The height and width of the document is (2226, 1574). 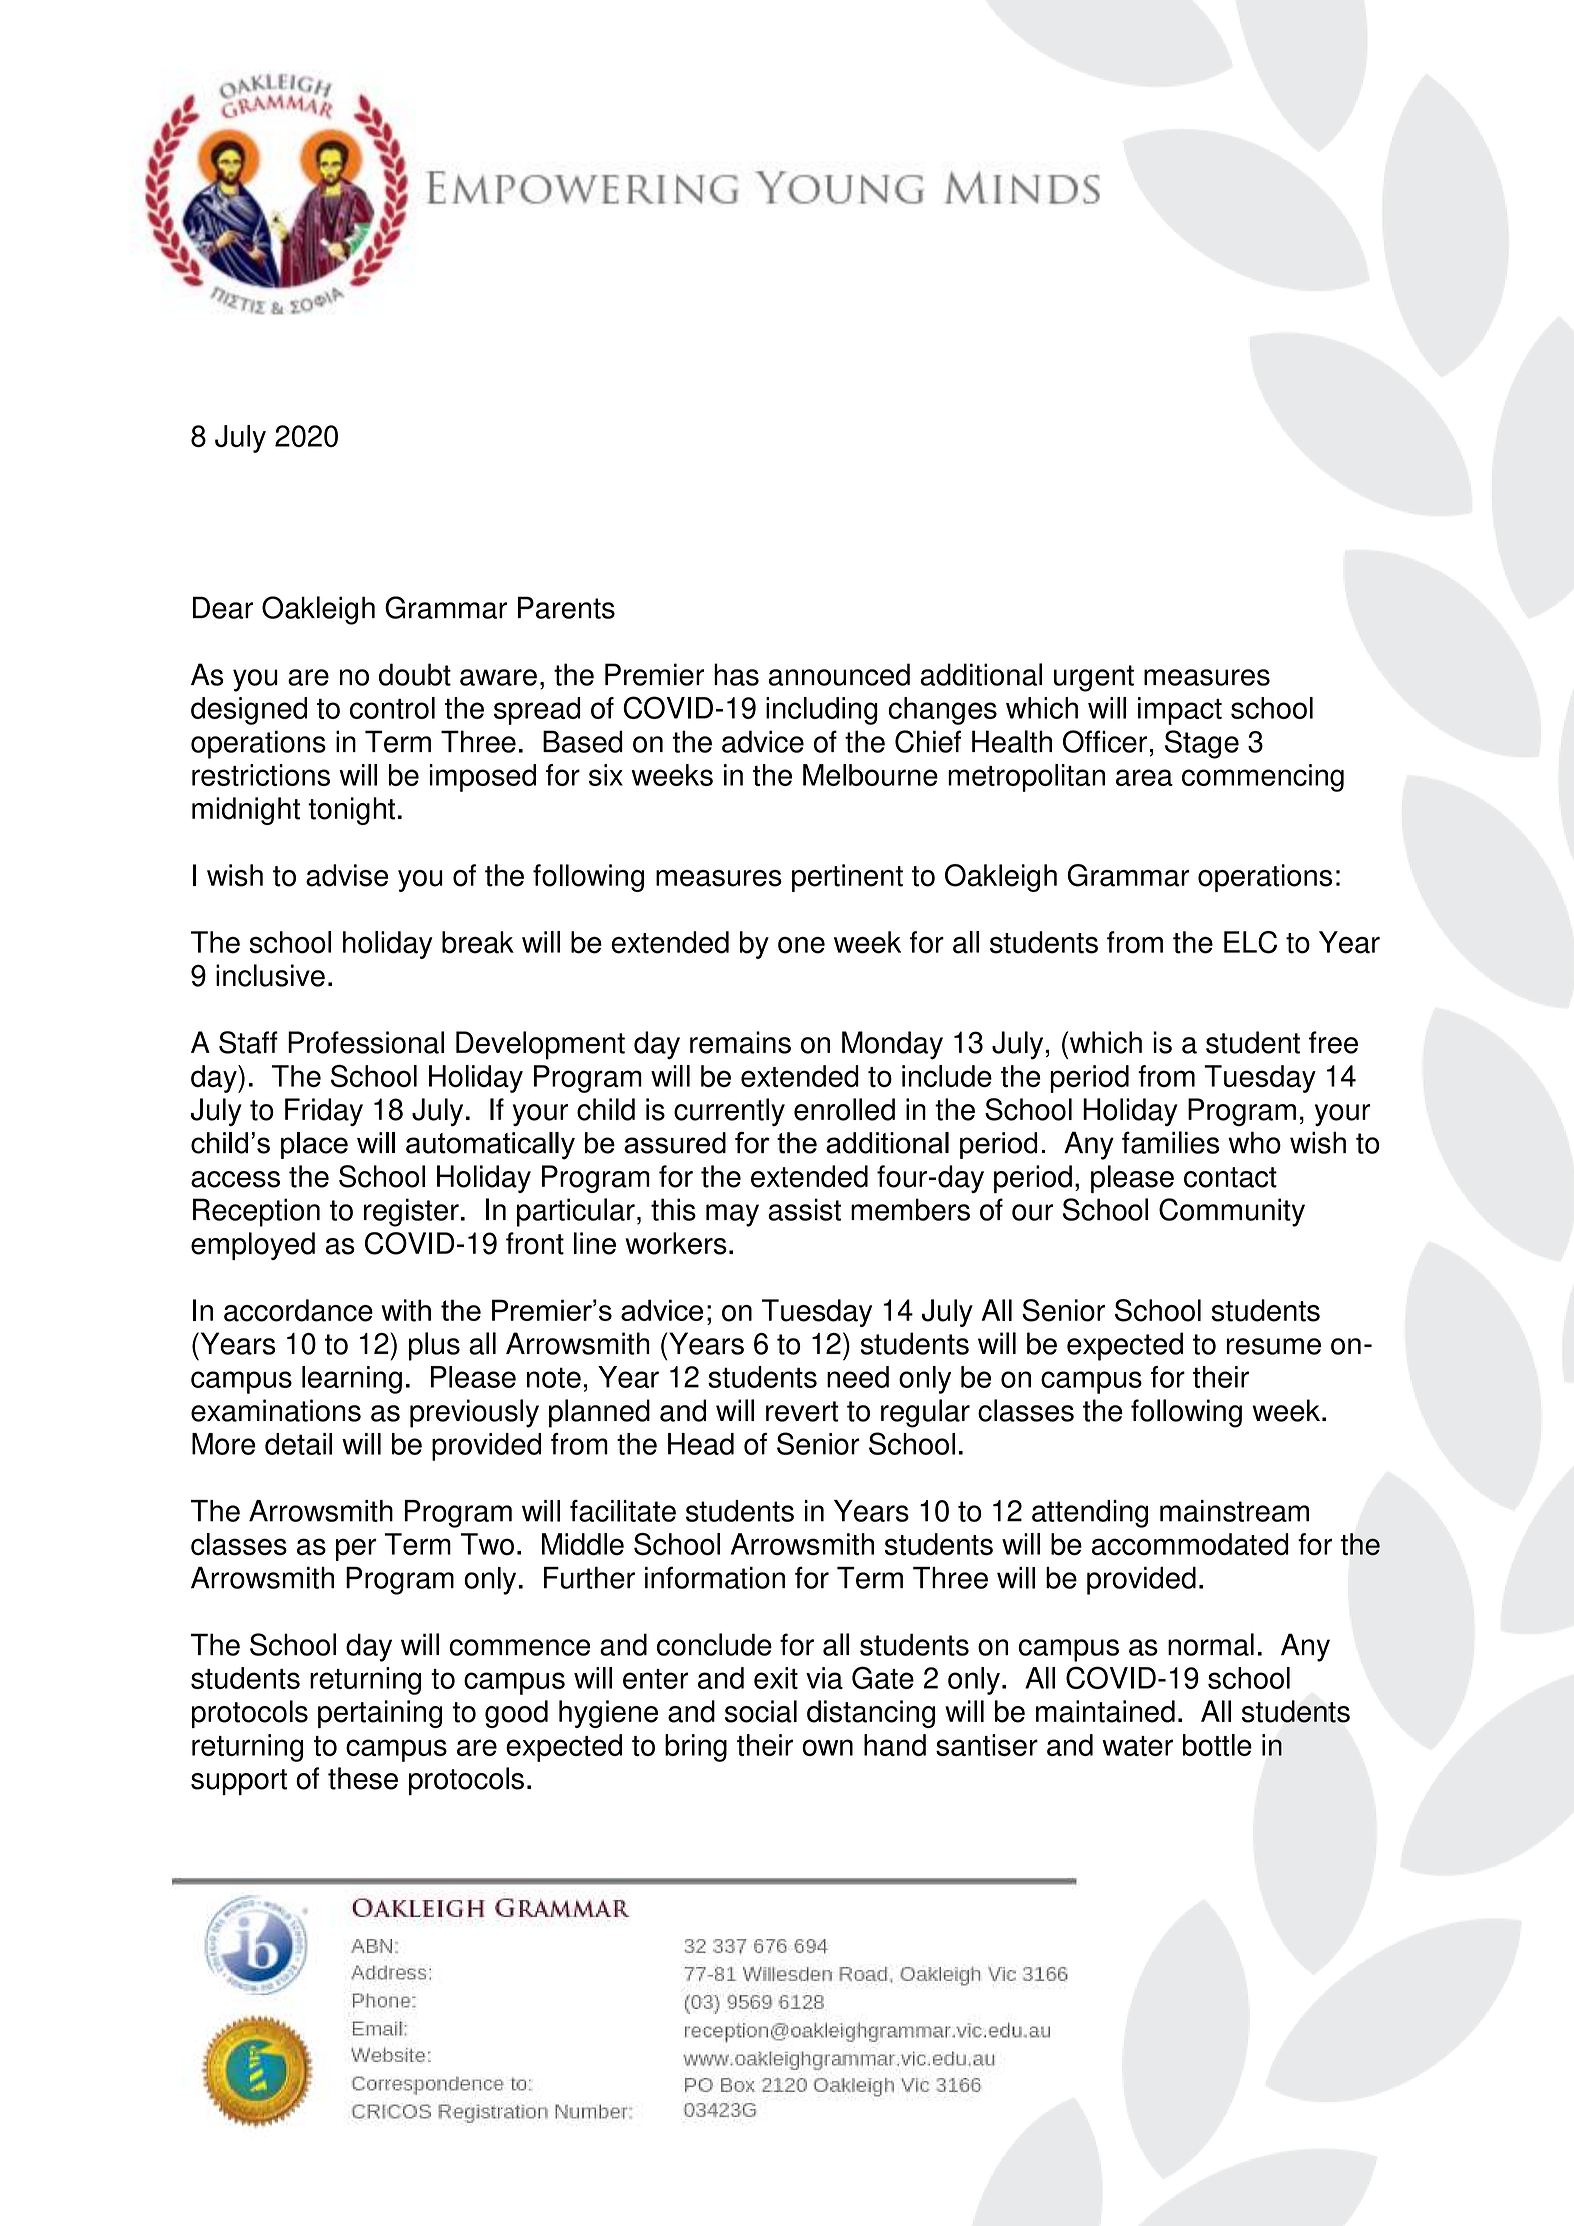 What do you see at coordinates (827, 1747) in the document?
I see `own` at bounding box center [827, 1747].
